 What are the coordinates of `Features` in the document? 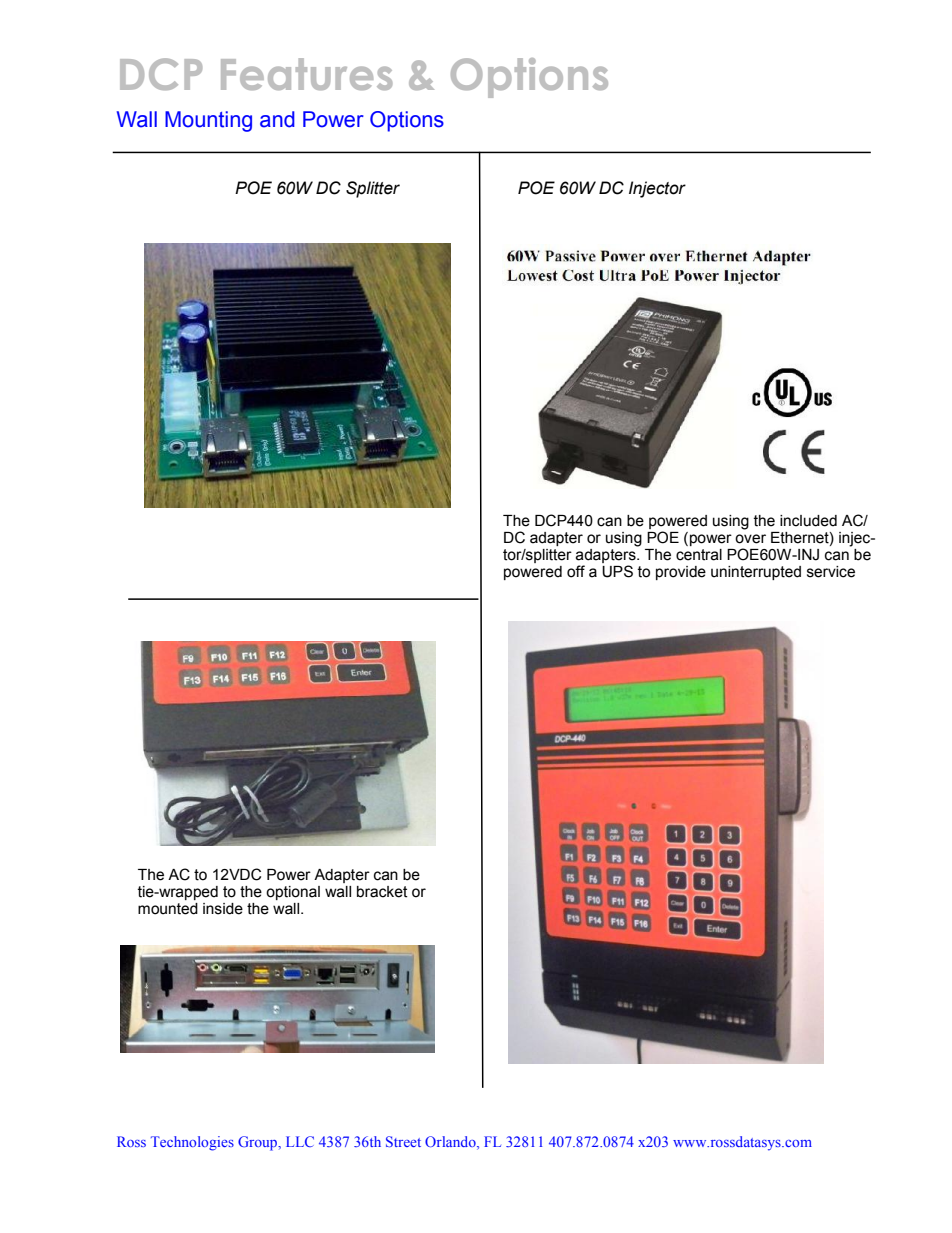 It's located at (306, 74).
